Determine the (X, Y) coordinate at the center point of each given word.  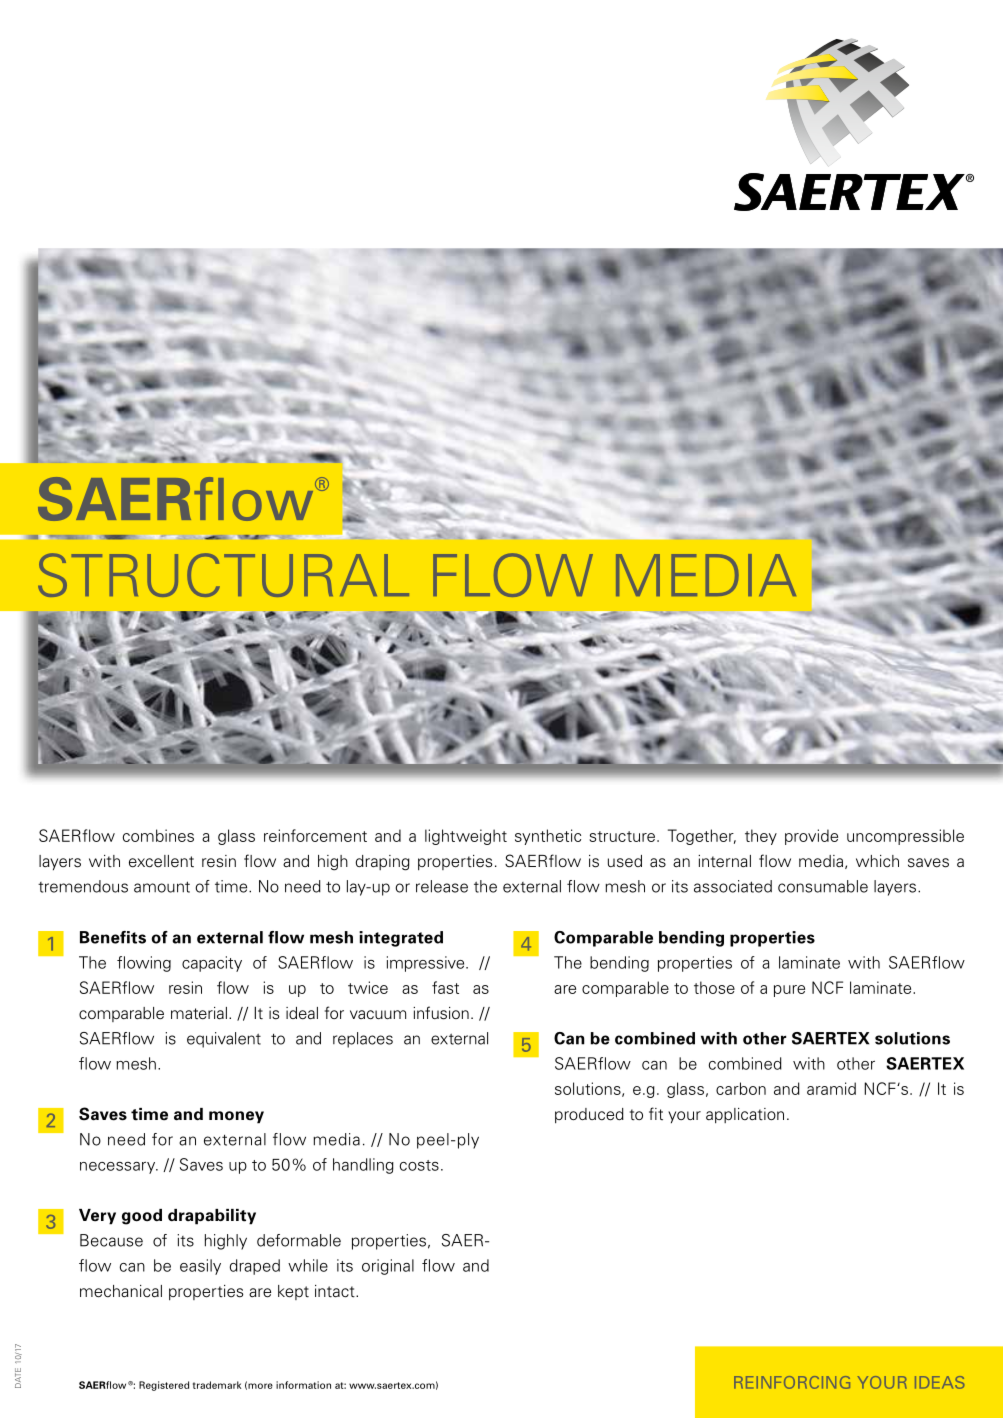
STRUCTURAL (223, 575)
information (303, 1385)
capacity (212, 964)
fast (445, 987)
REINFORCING (792, 1382)
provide (811, 837)
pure (789, 991)
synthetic (548, 837)
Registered (164, 1386)
